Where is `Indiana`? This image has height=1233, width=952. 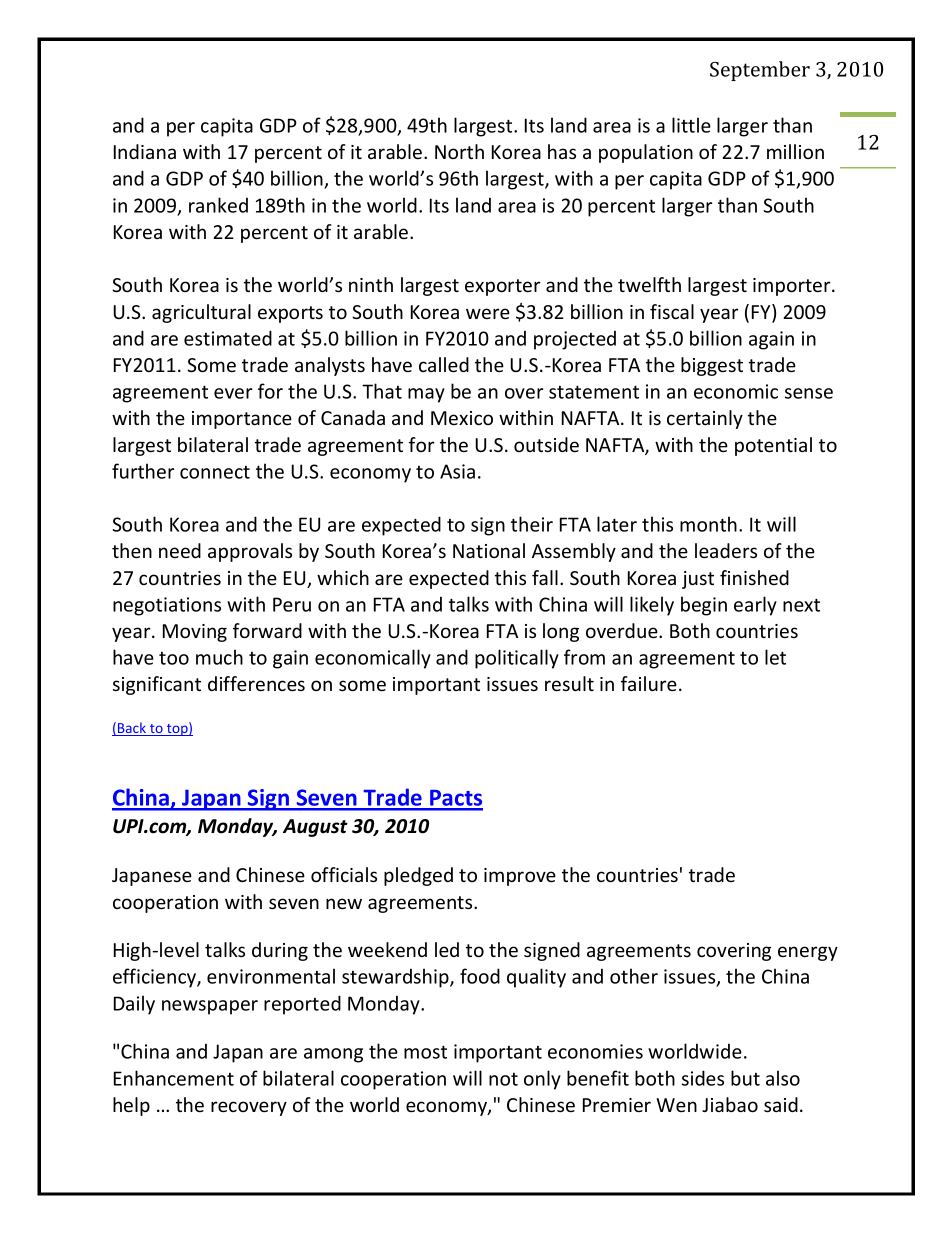
Indiana is located at coordinates (145, 151).
